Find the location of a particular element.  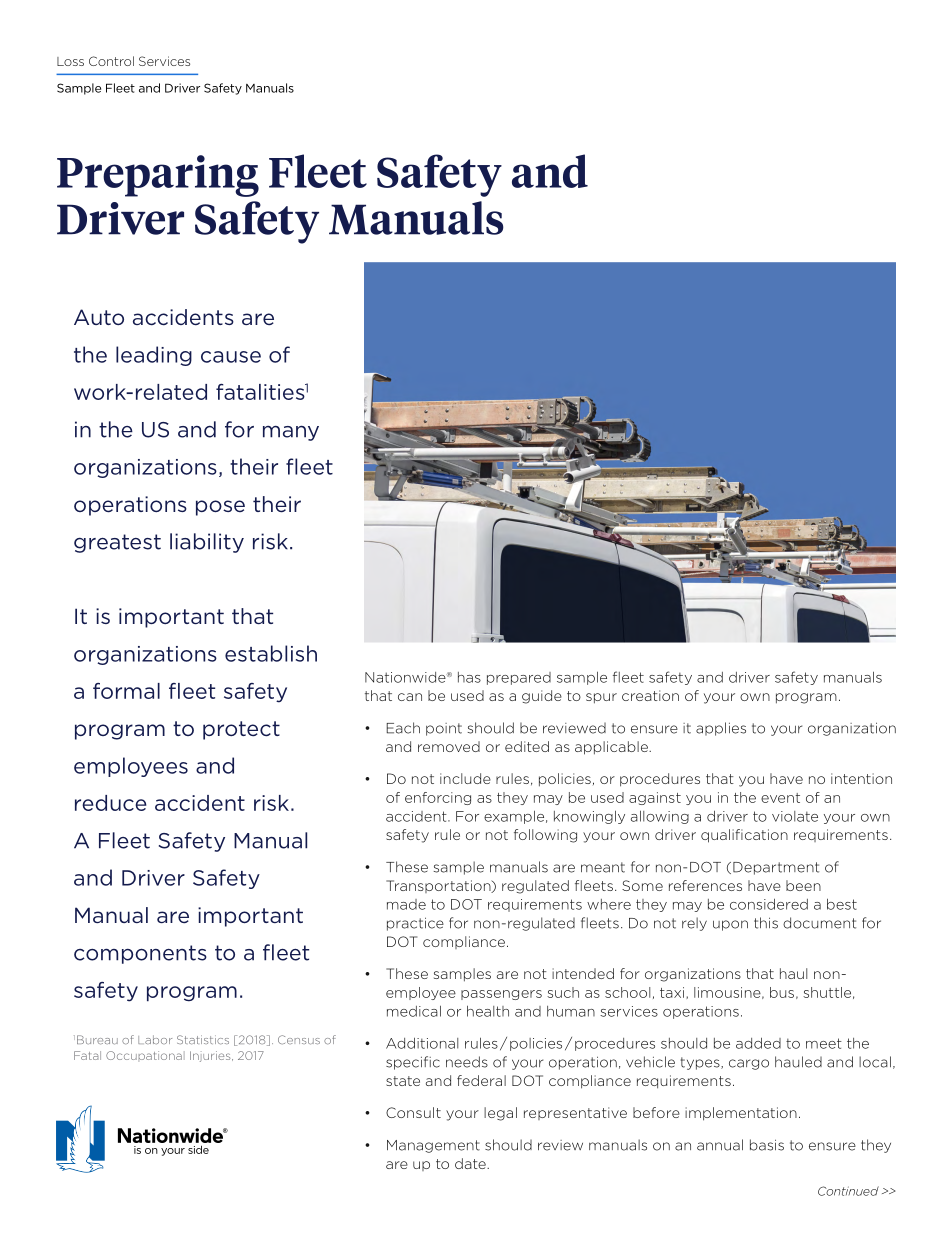

Occupational is located at coordinates (145, 1055).
